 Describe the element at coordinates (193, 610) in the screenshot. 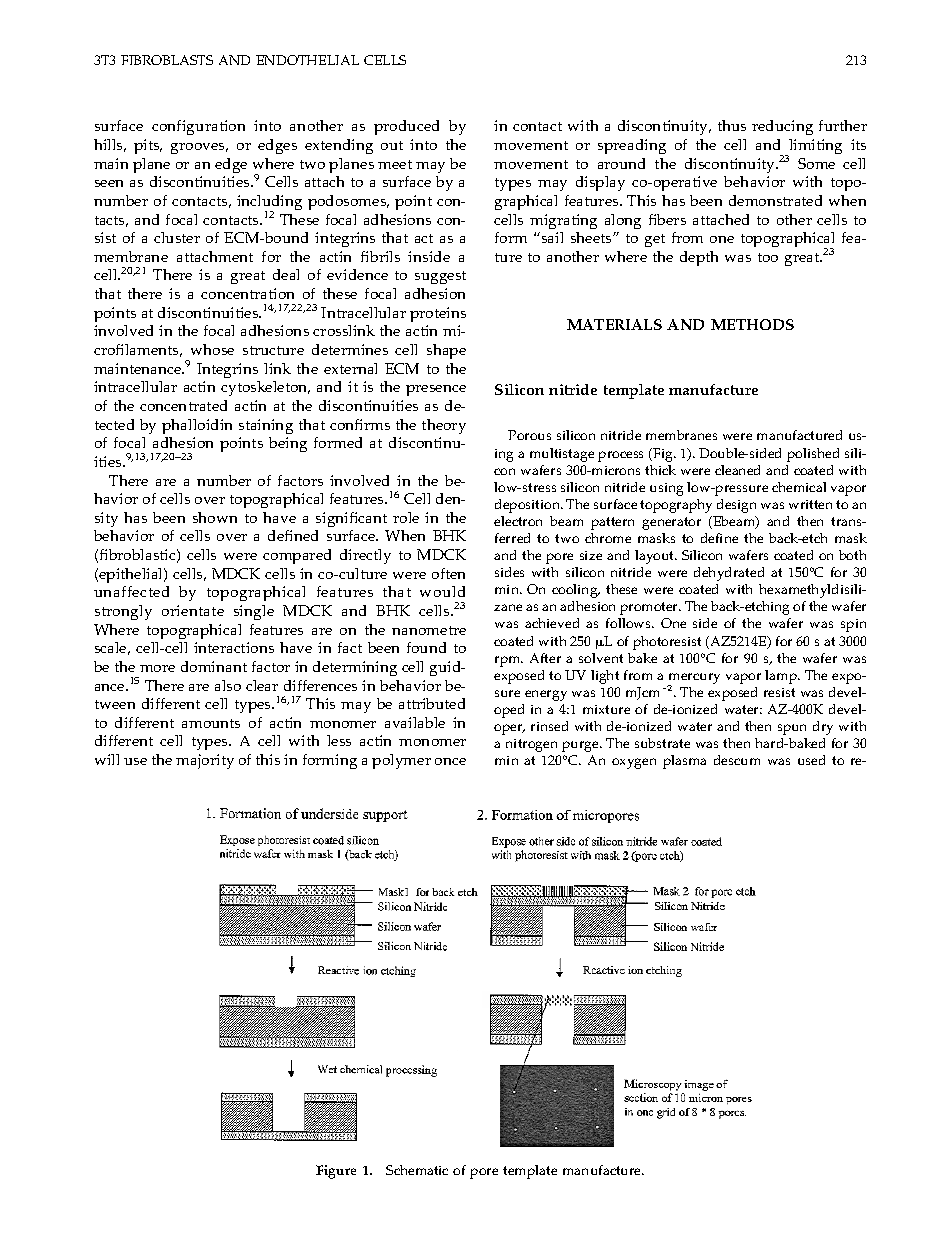

I see `orientate` at that location.
